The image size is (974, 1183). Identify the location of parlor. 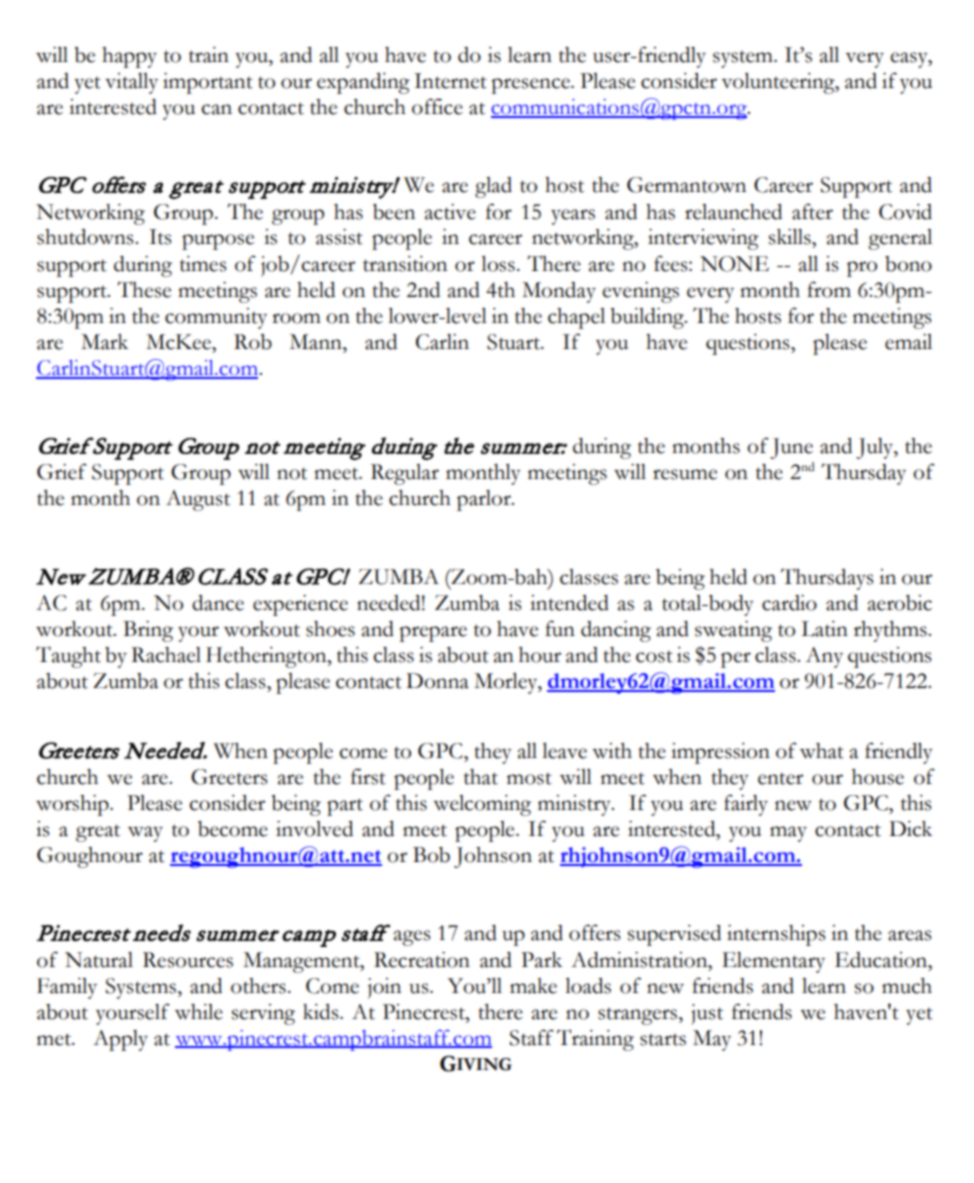
(485, 500).
